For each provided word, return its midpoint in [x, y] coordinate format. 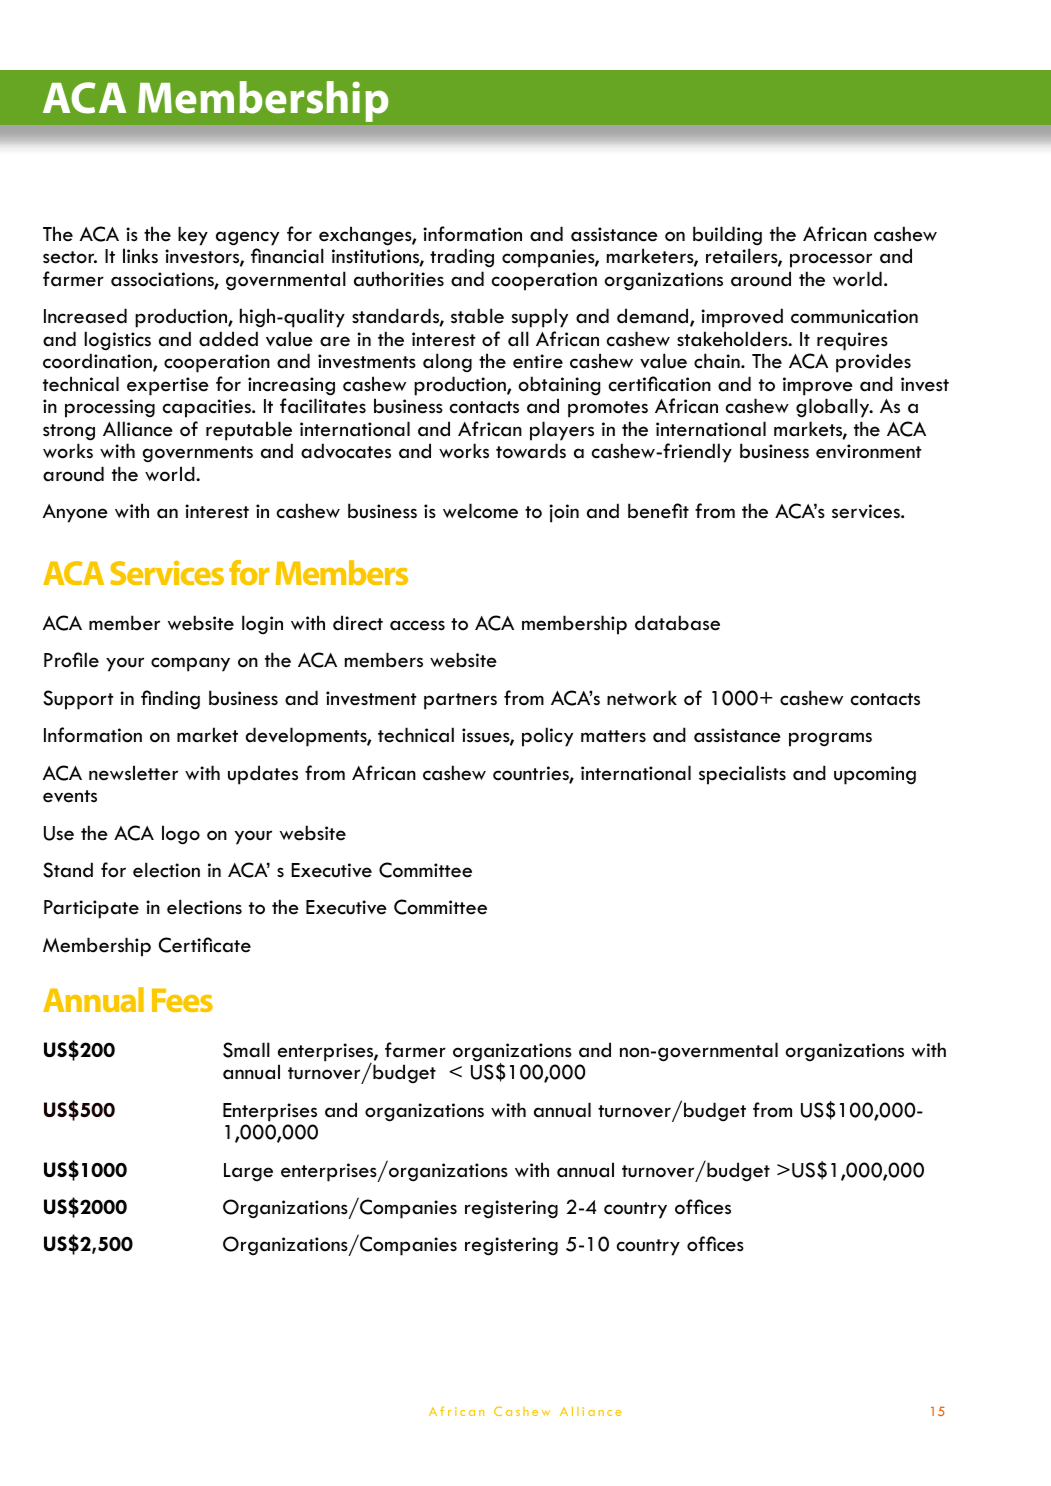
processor [831, 260]
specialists [742, 775]
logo [181, 835]
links [140, 256]
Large [248, 1172]
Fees [182, 1000]
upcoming [875, 775]
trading [462, 258]
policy [547, 737]
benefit [658, 511]
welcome [480, 511]
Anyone [75, 513]
